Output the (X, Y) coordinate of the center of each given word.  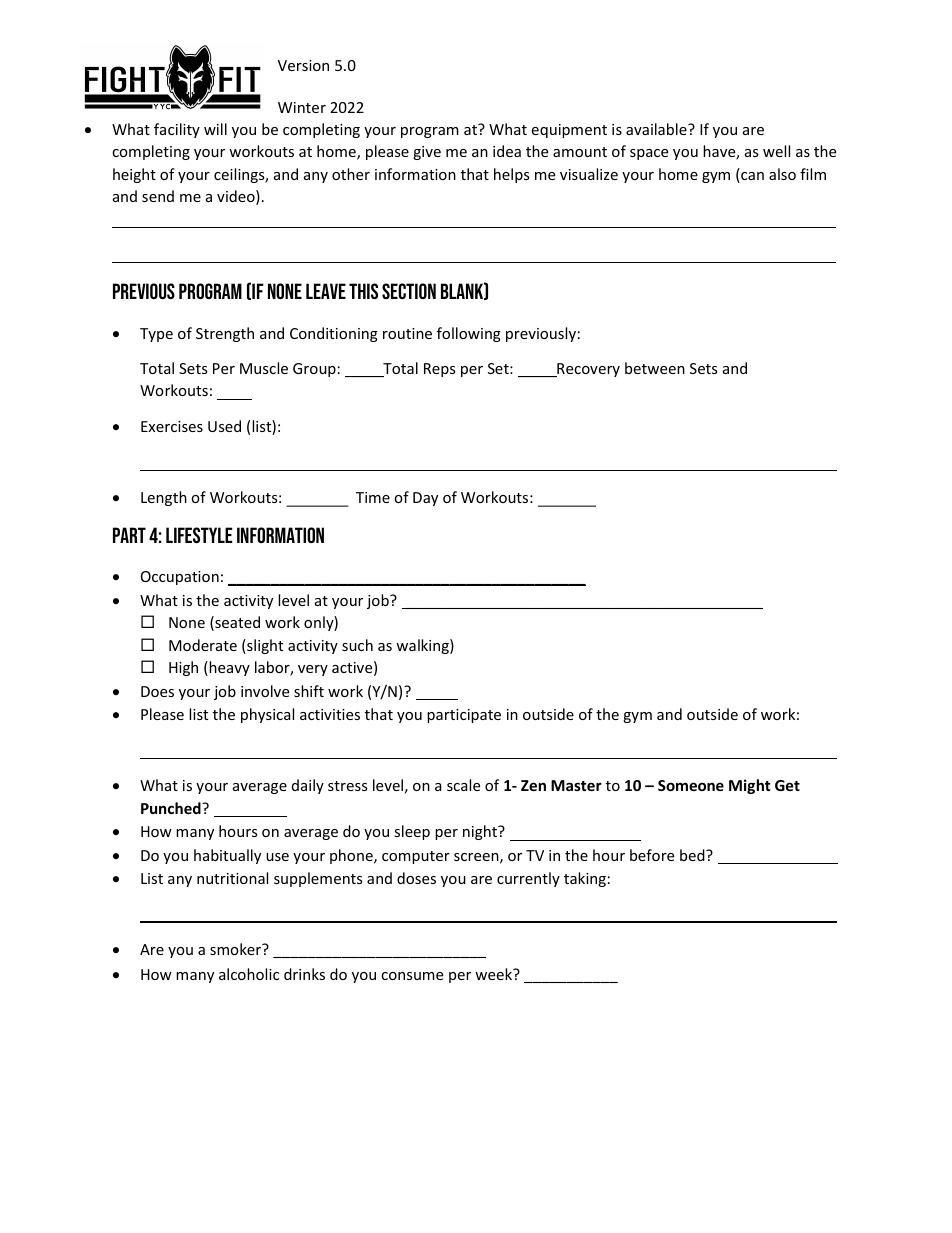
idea (507, 151)
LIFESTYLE (199, 535)
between (655, 368)
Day (425, 499)
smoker (237, 949)
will (215, 129)
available (657, 129)
